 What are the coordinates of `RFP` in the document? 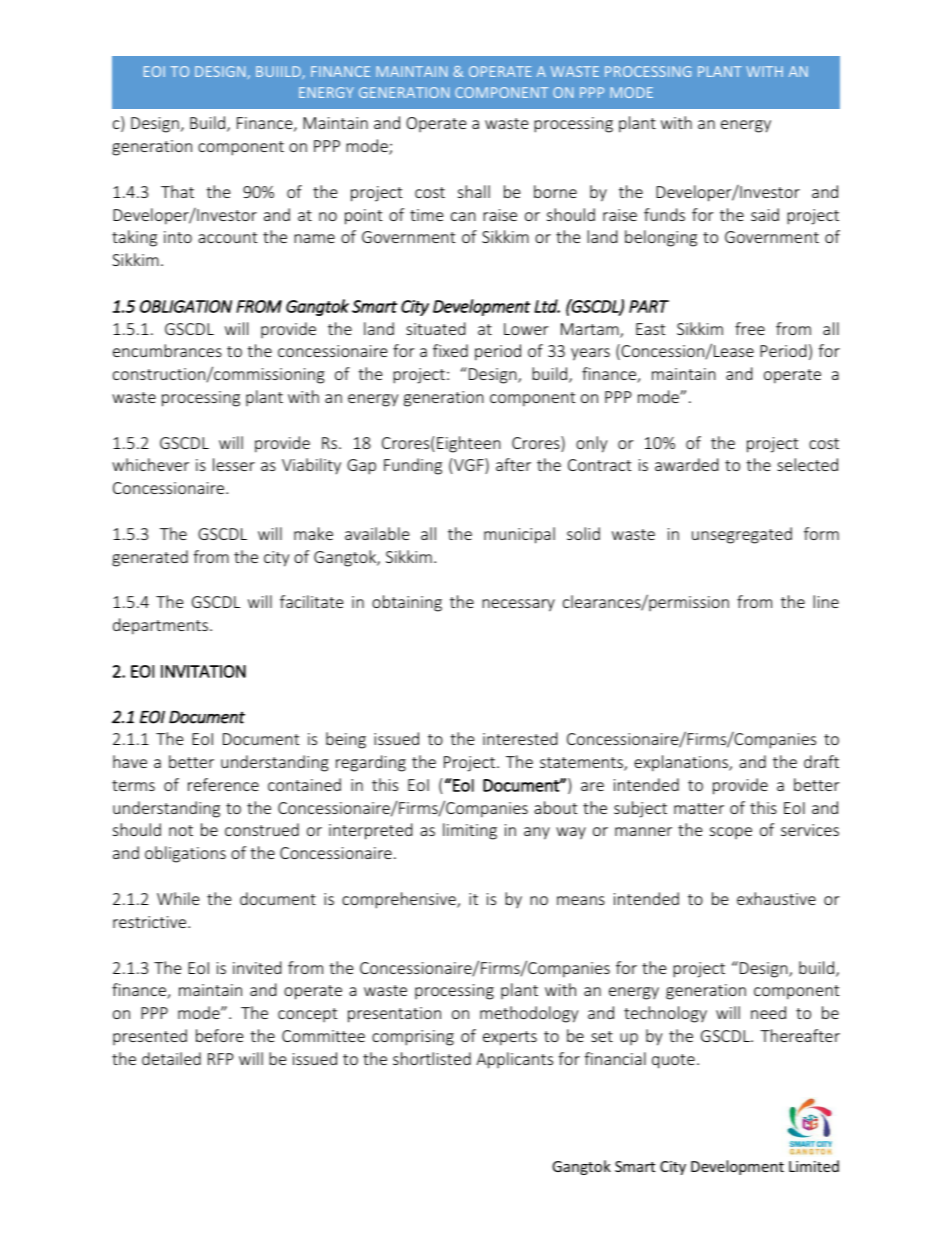 It's located at (221, 1059).
